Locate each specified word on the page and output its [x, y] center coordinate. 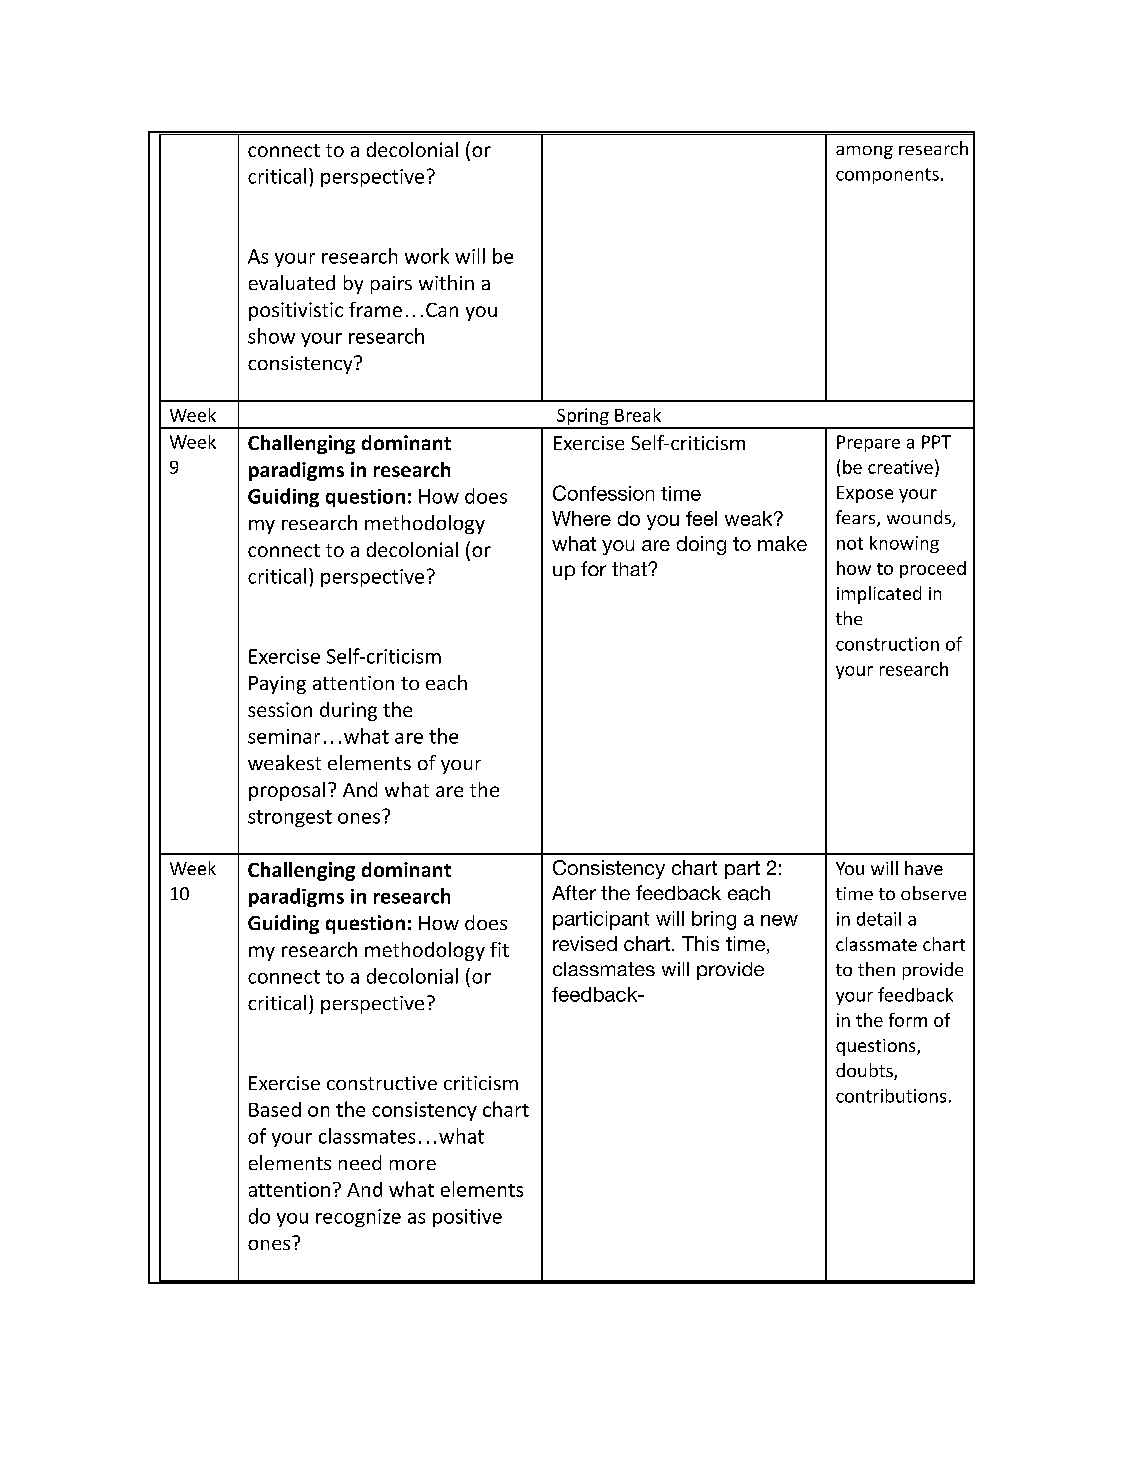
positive [467, 1218]
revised [585, 943]
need [360, 1162]
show [271, 336]
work [427, 256]
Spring [583, 418]
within [446, 282]
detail [879, 919]
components [887, 176]
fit [499, 949]
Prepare [868, 443]
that [630, 569]
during [348, 711]
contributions [891, 1096]
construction [887, 644]
